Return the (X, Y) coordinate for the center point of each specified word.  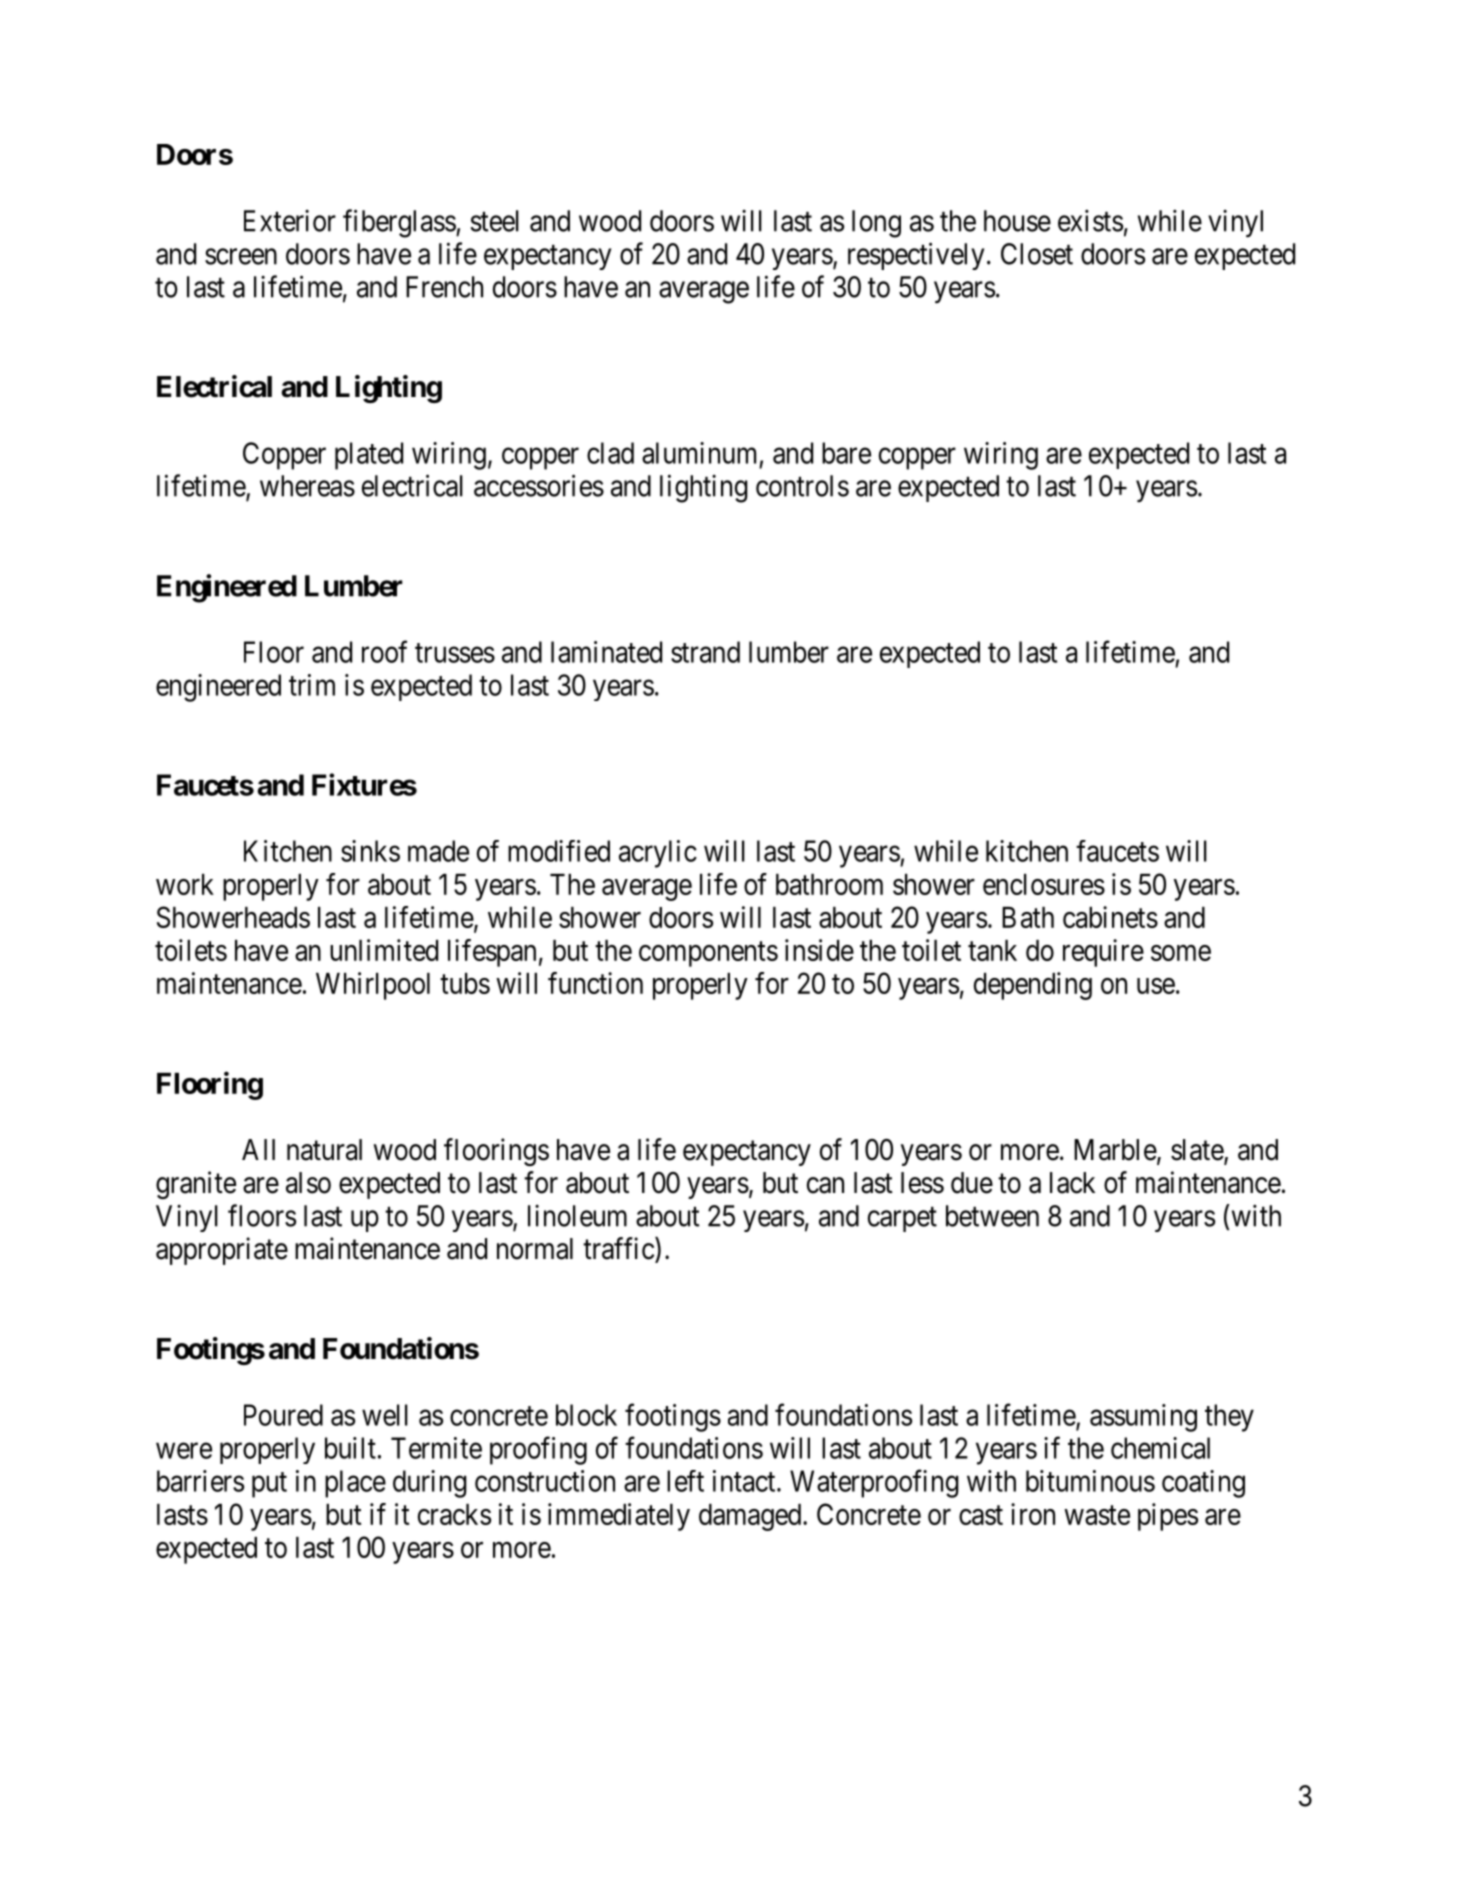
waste (1097, 1515)
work (185, 884)
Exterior (290, 221)
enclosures (1044, 884)
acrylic (658, 854)
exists (1090, 220)
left (685, 1481)
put (269, 1485)
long (876, 224)
